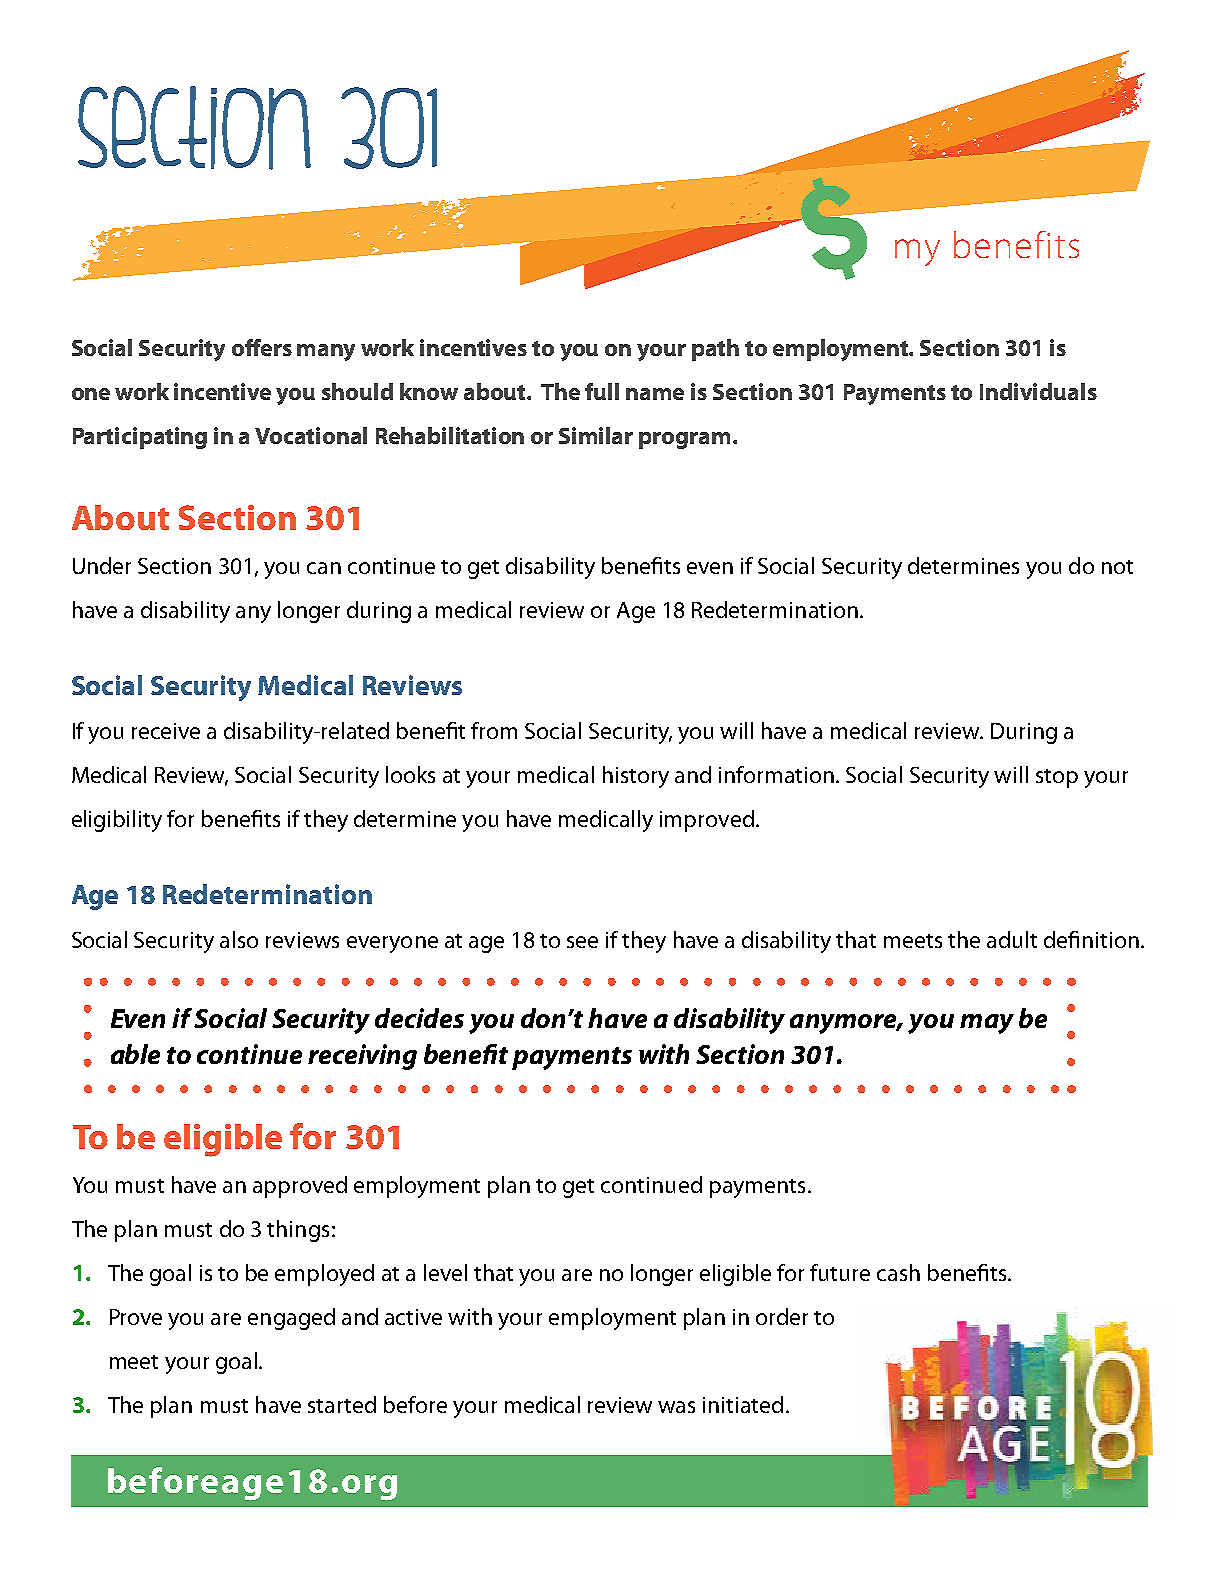 The width and height of the screenshot is (1220, 1579). Describe the element at coordinates (262, 347) in the screenshot. I see `offers` at that location.
